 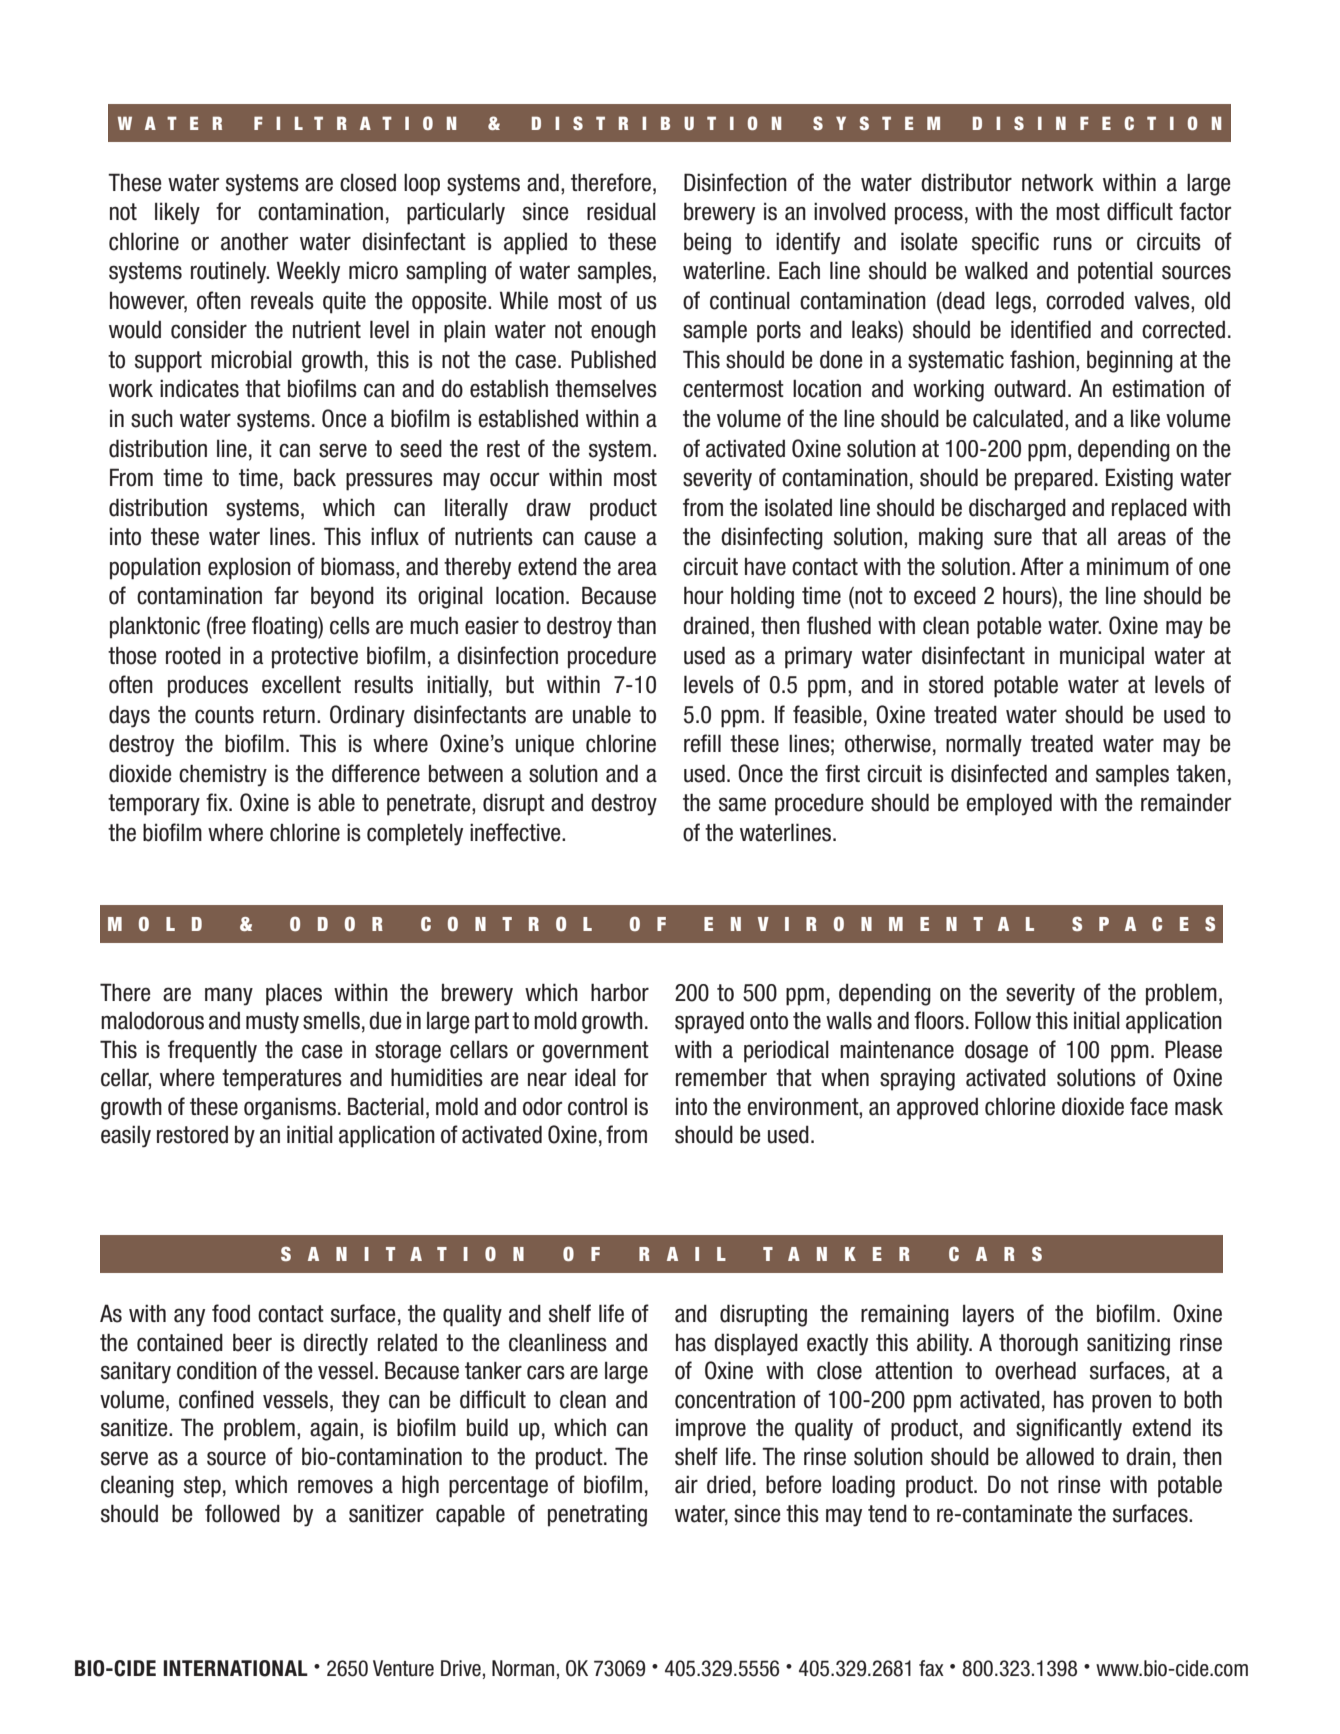 What do you see at coordinates (236, 1668) in the screenshot?
I see `INTERNATIONAL` at bounding box center [236, 1668].
